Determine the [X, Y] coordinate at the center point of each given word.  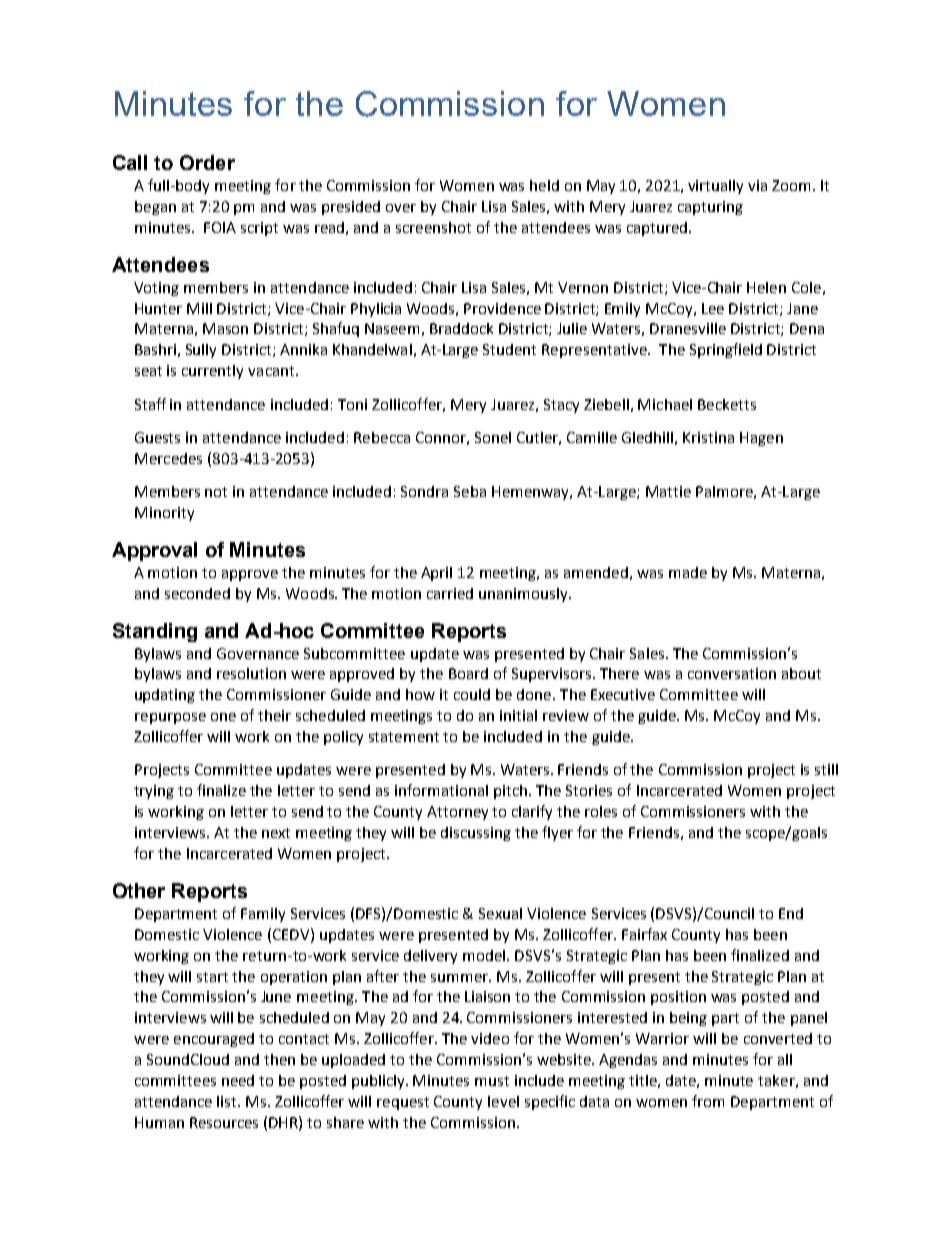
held [544, 185]
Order [207, 162]
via [757, 185]
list [228, 1101]
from [708, 1101]
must [492, 1081]
